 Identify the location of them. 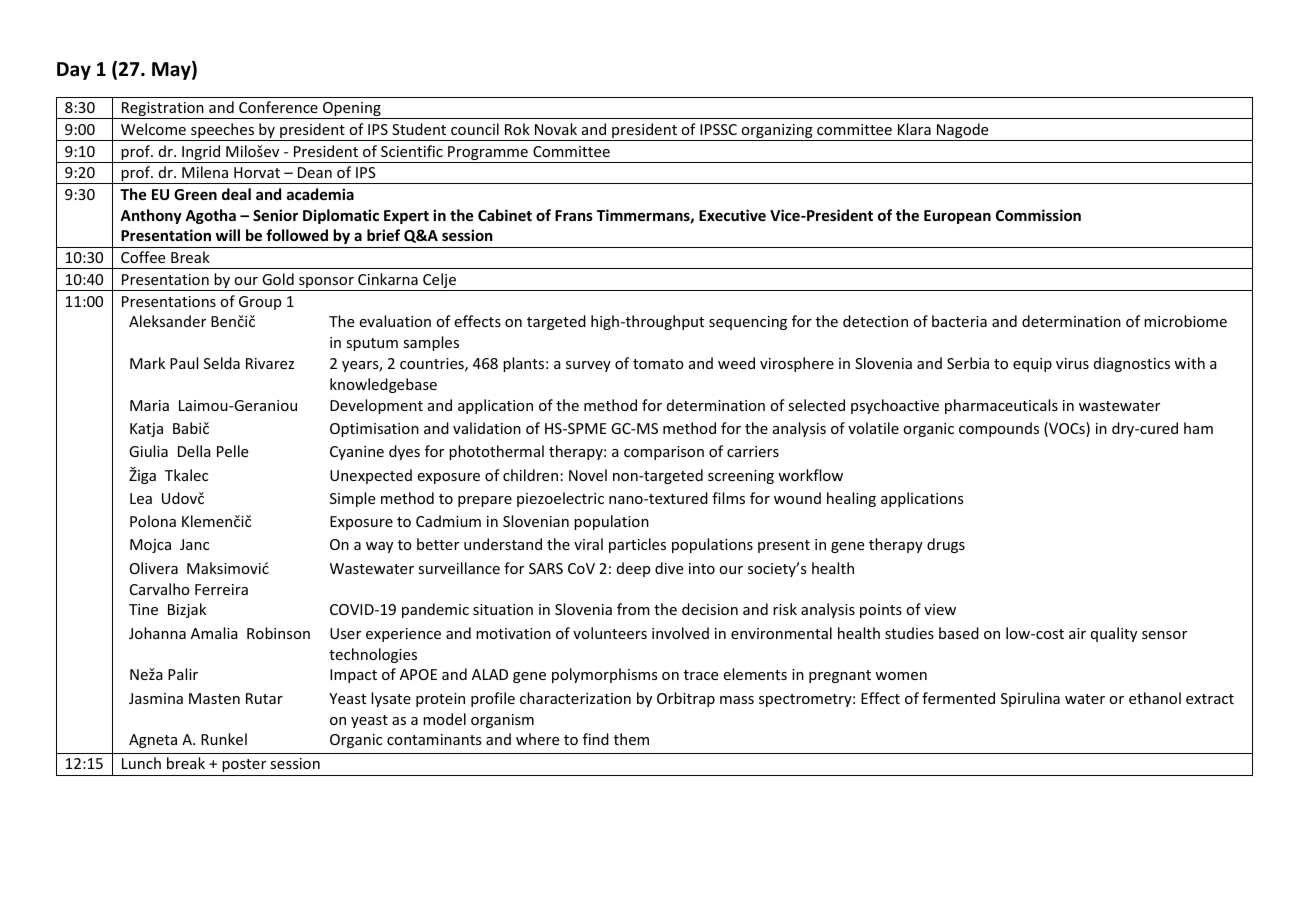
(631, 739).
